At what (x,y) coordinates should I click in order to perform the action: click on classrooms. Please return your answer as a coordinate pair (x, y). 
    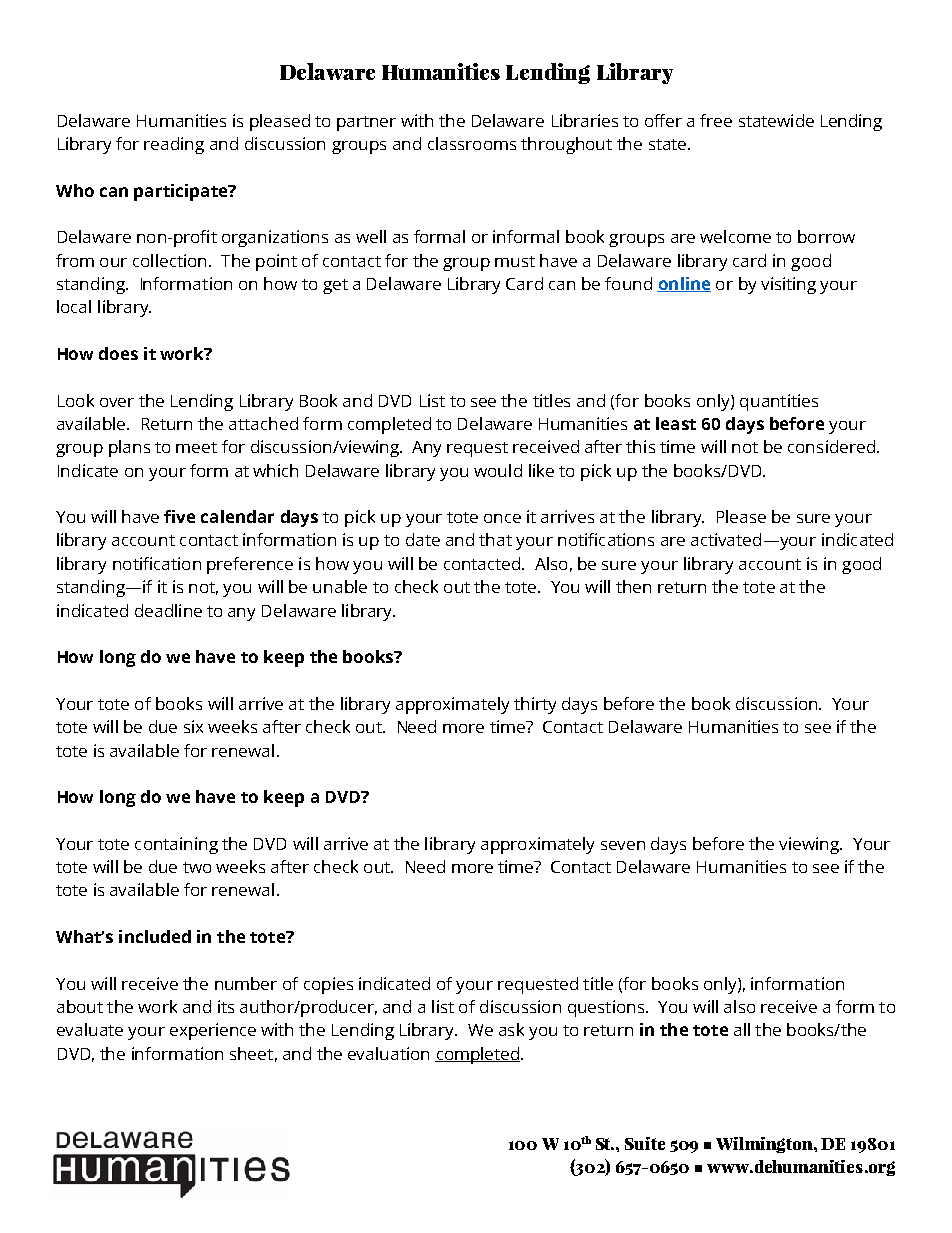
    Looking at the image, I should click on (472, 143).
